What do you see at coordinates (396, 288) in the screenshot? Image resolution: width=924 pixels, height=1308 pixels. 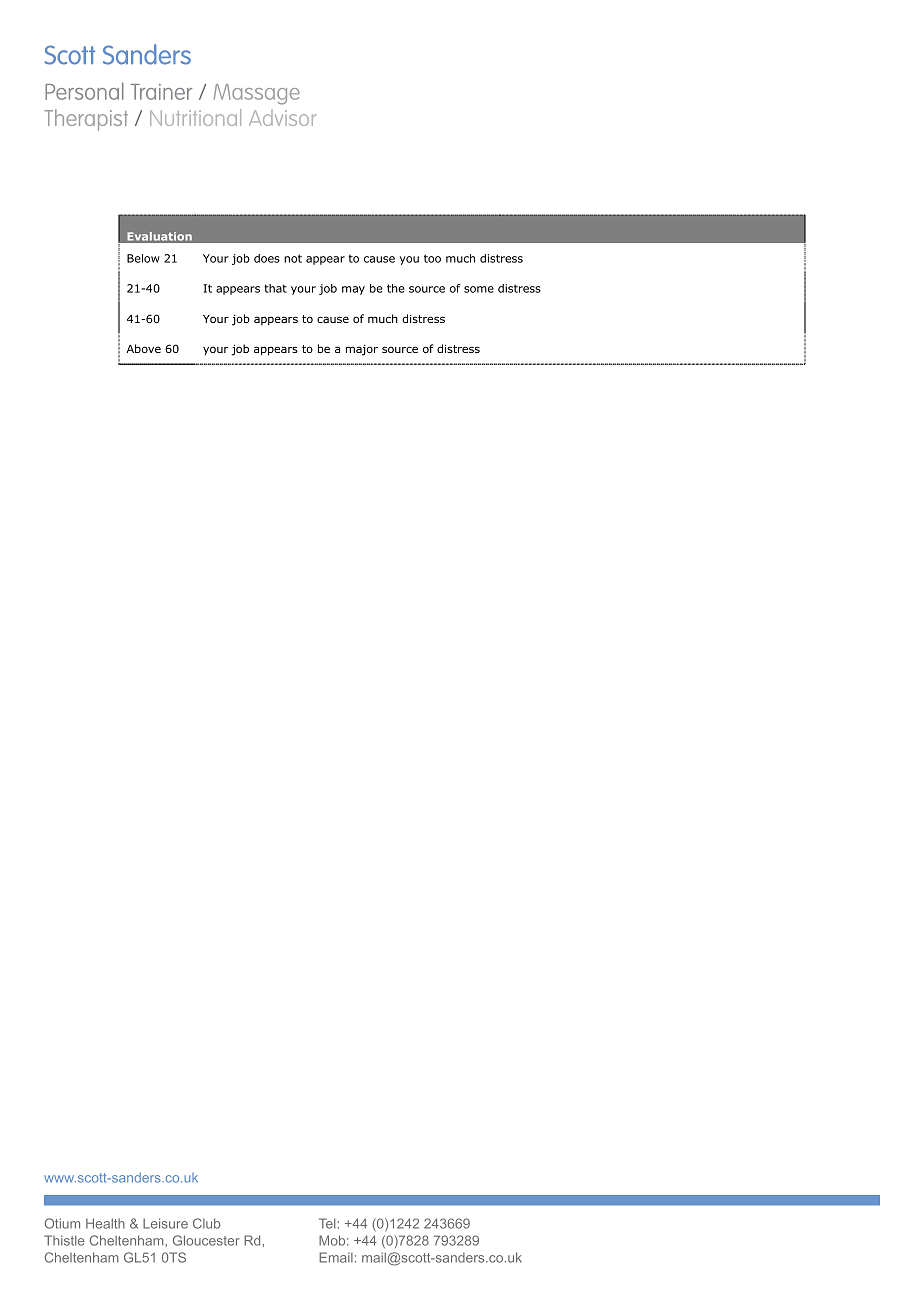 I see `the` at bounding box center [396, 288].
